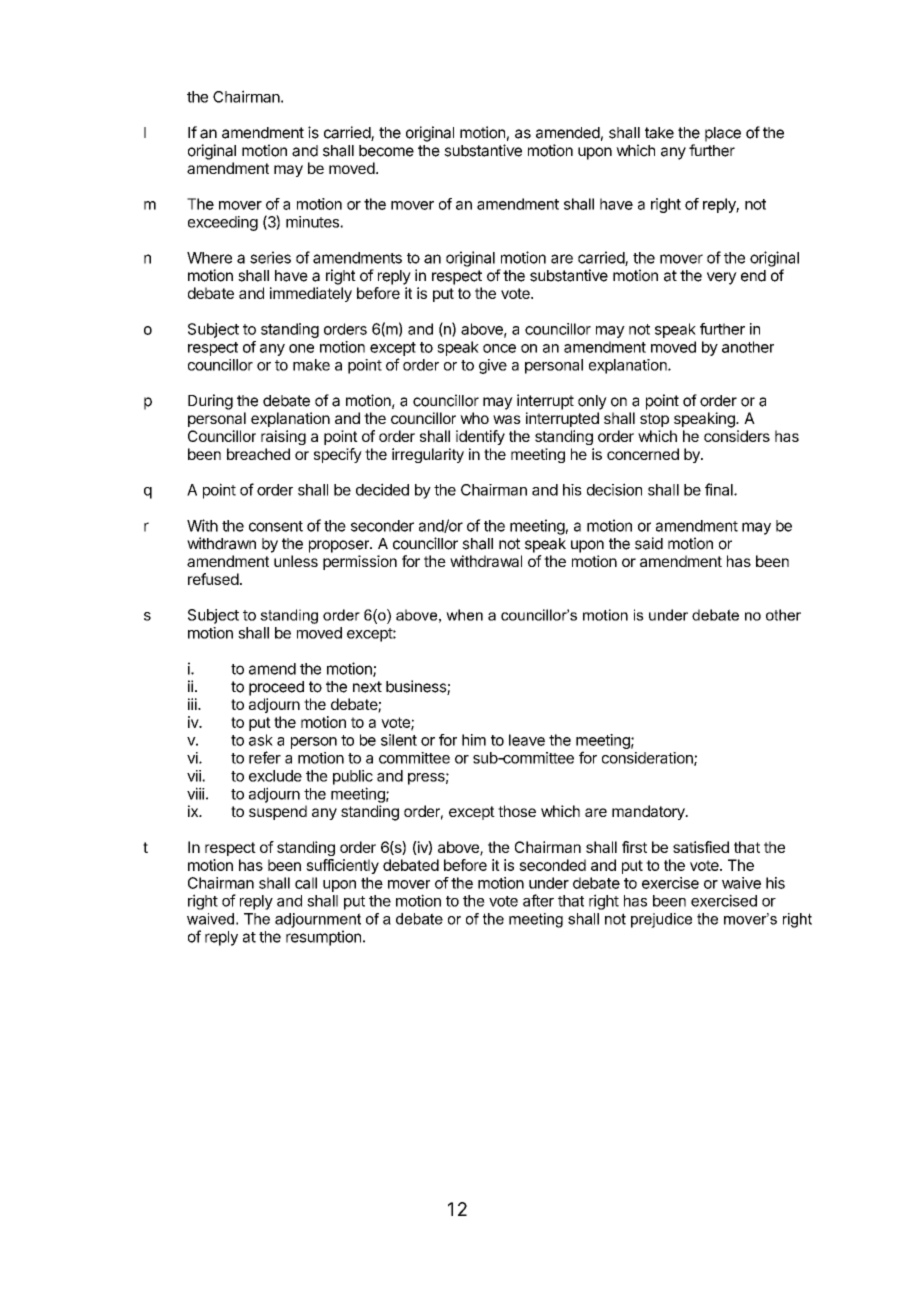 This image has width=924, height=1308. What do you see at coordinates (301, 348) in the image?
I see `one` at bounding box center [301, 348].
